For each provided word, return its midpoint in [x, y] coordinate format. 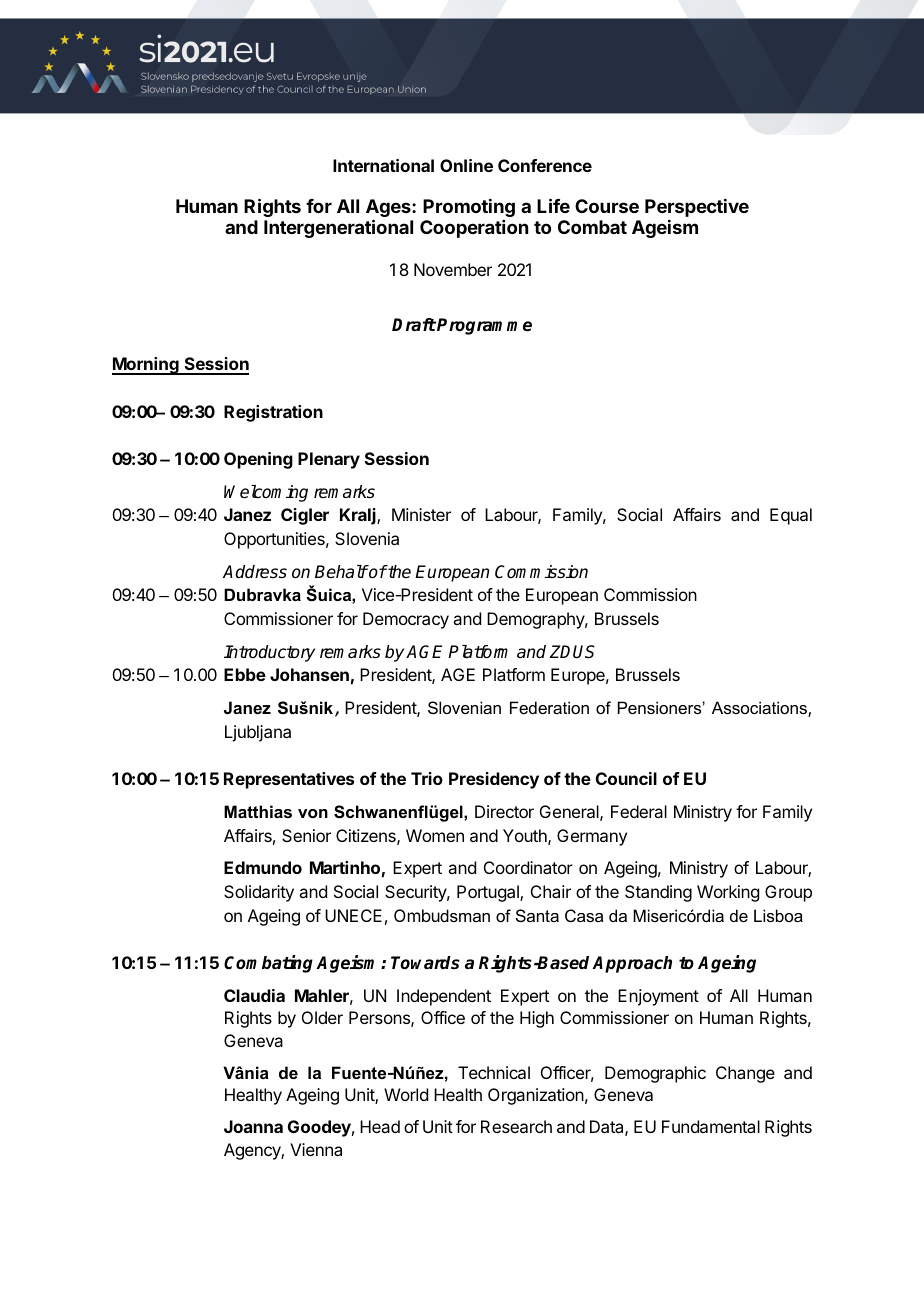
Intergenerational [338, 228]
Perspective [697, 208]
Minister [421, 514]
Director [504, 811]
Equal [791, 516]
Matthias [258, 811]
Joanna [253, 1126]
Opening [258, 460]
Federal [639, 811]
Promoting [469, 208]
